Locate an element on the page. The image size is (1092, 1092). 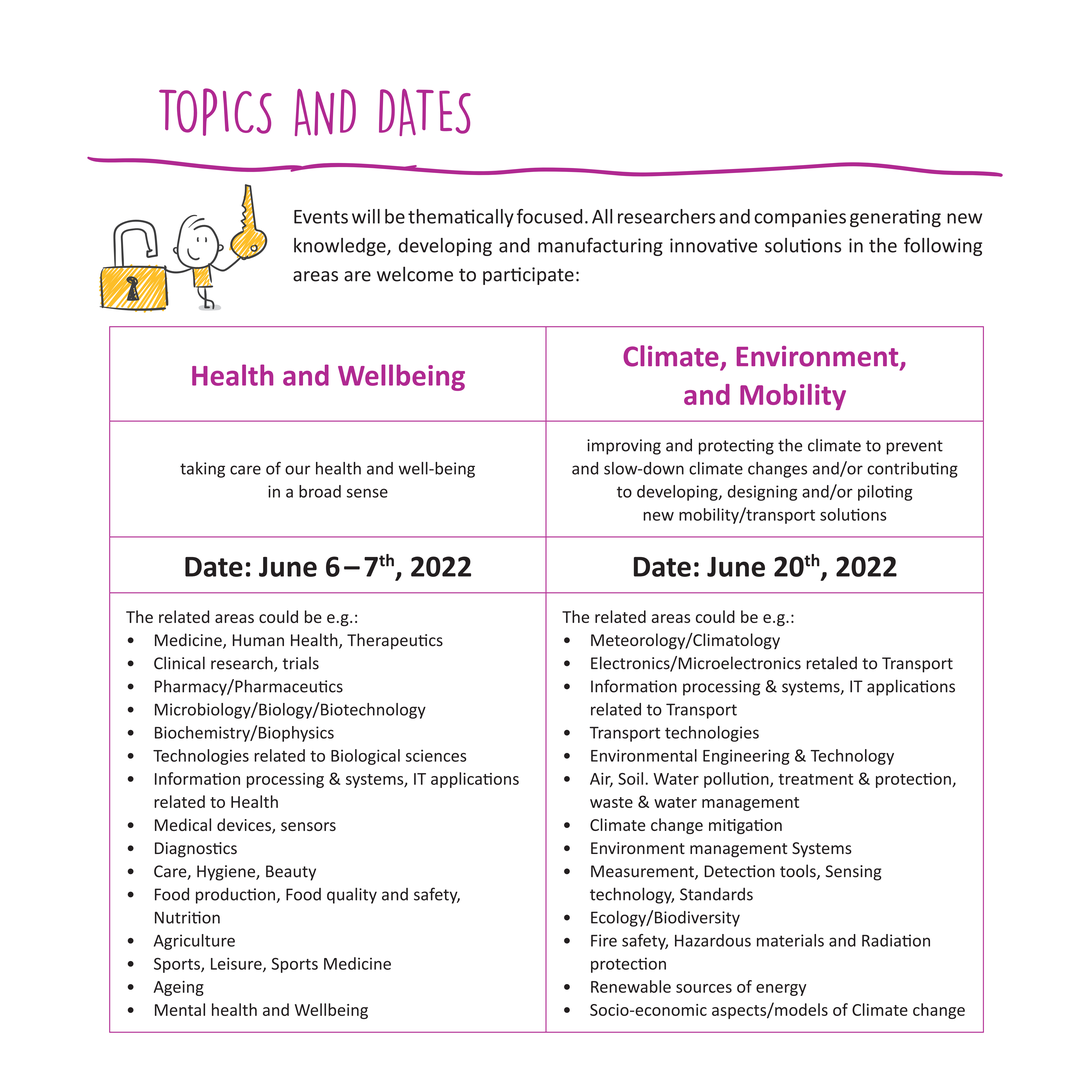
generating is located at coordinates (895, 218).
